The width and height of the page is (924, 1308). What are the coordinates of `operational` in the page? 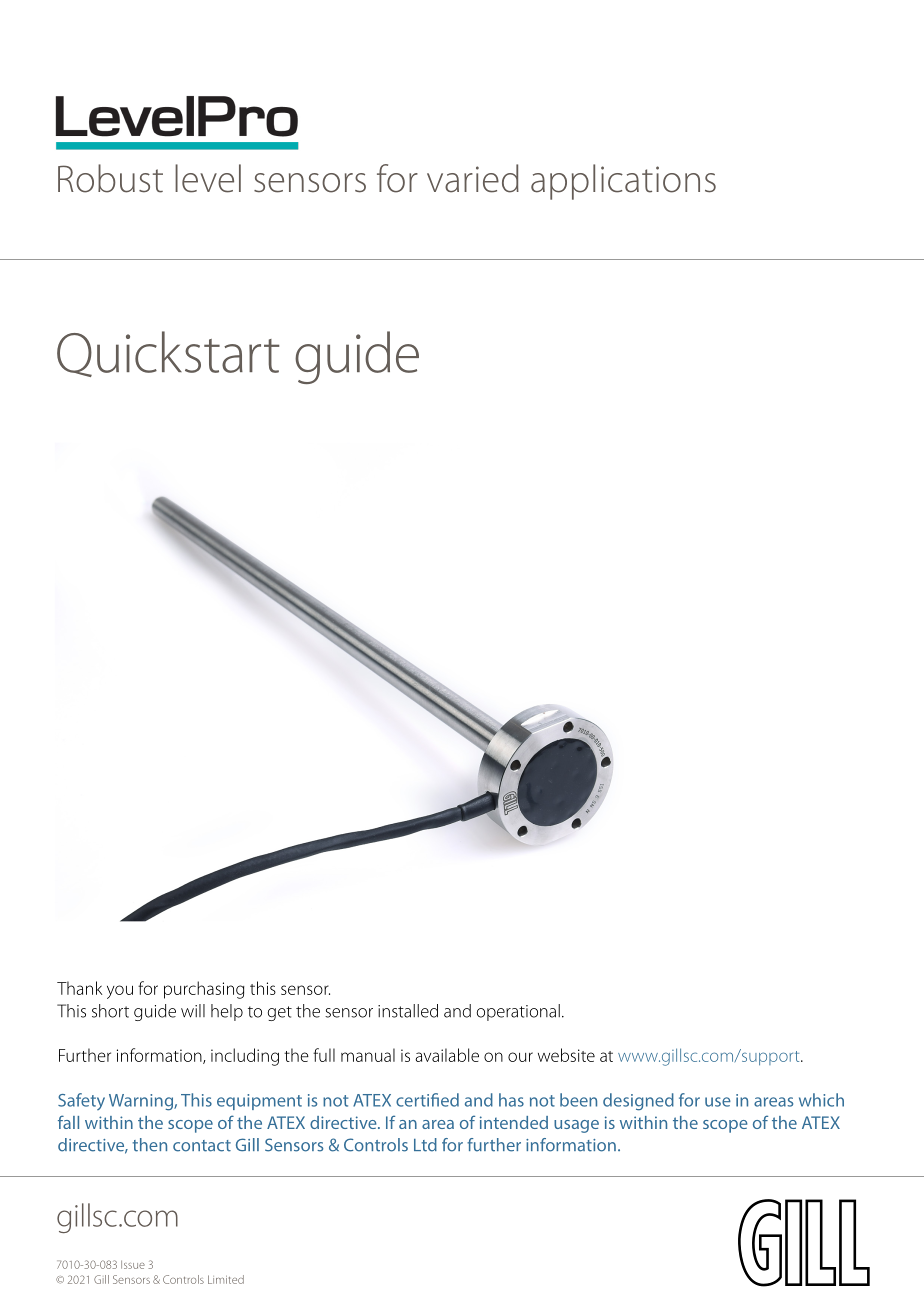 It's located at (518, 1012).
